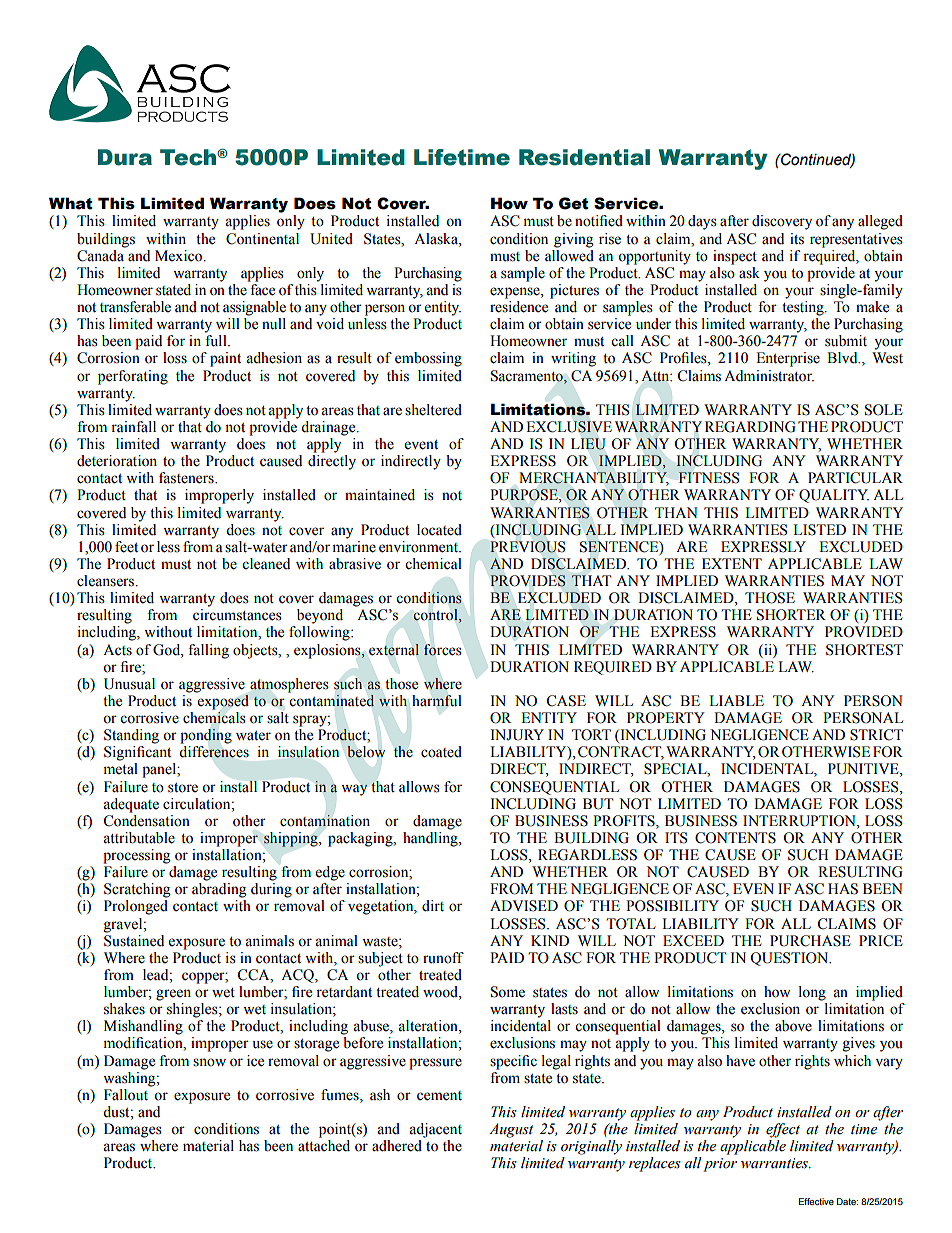  Describe the element at coordinates (791, 615) in the screenshot. I see `SHORTER` at that location.
